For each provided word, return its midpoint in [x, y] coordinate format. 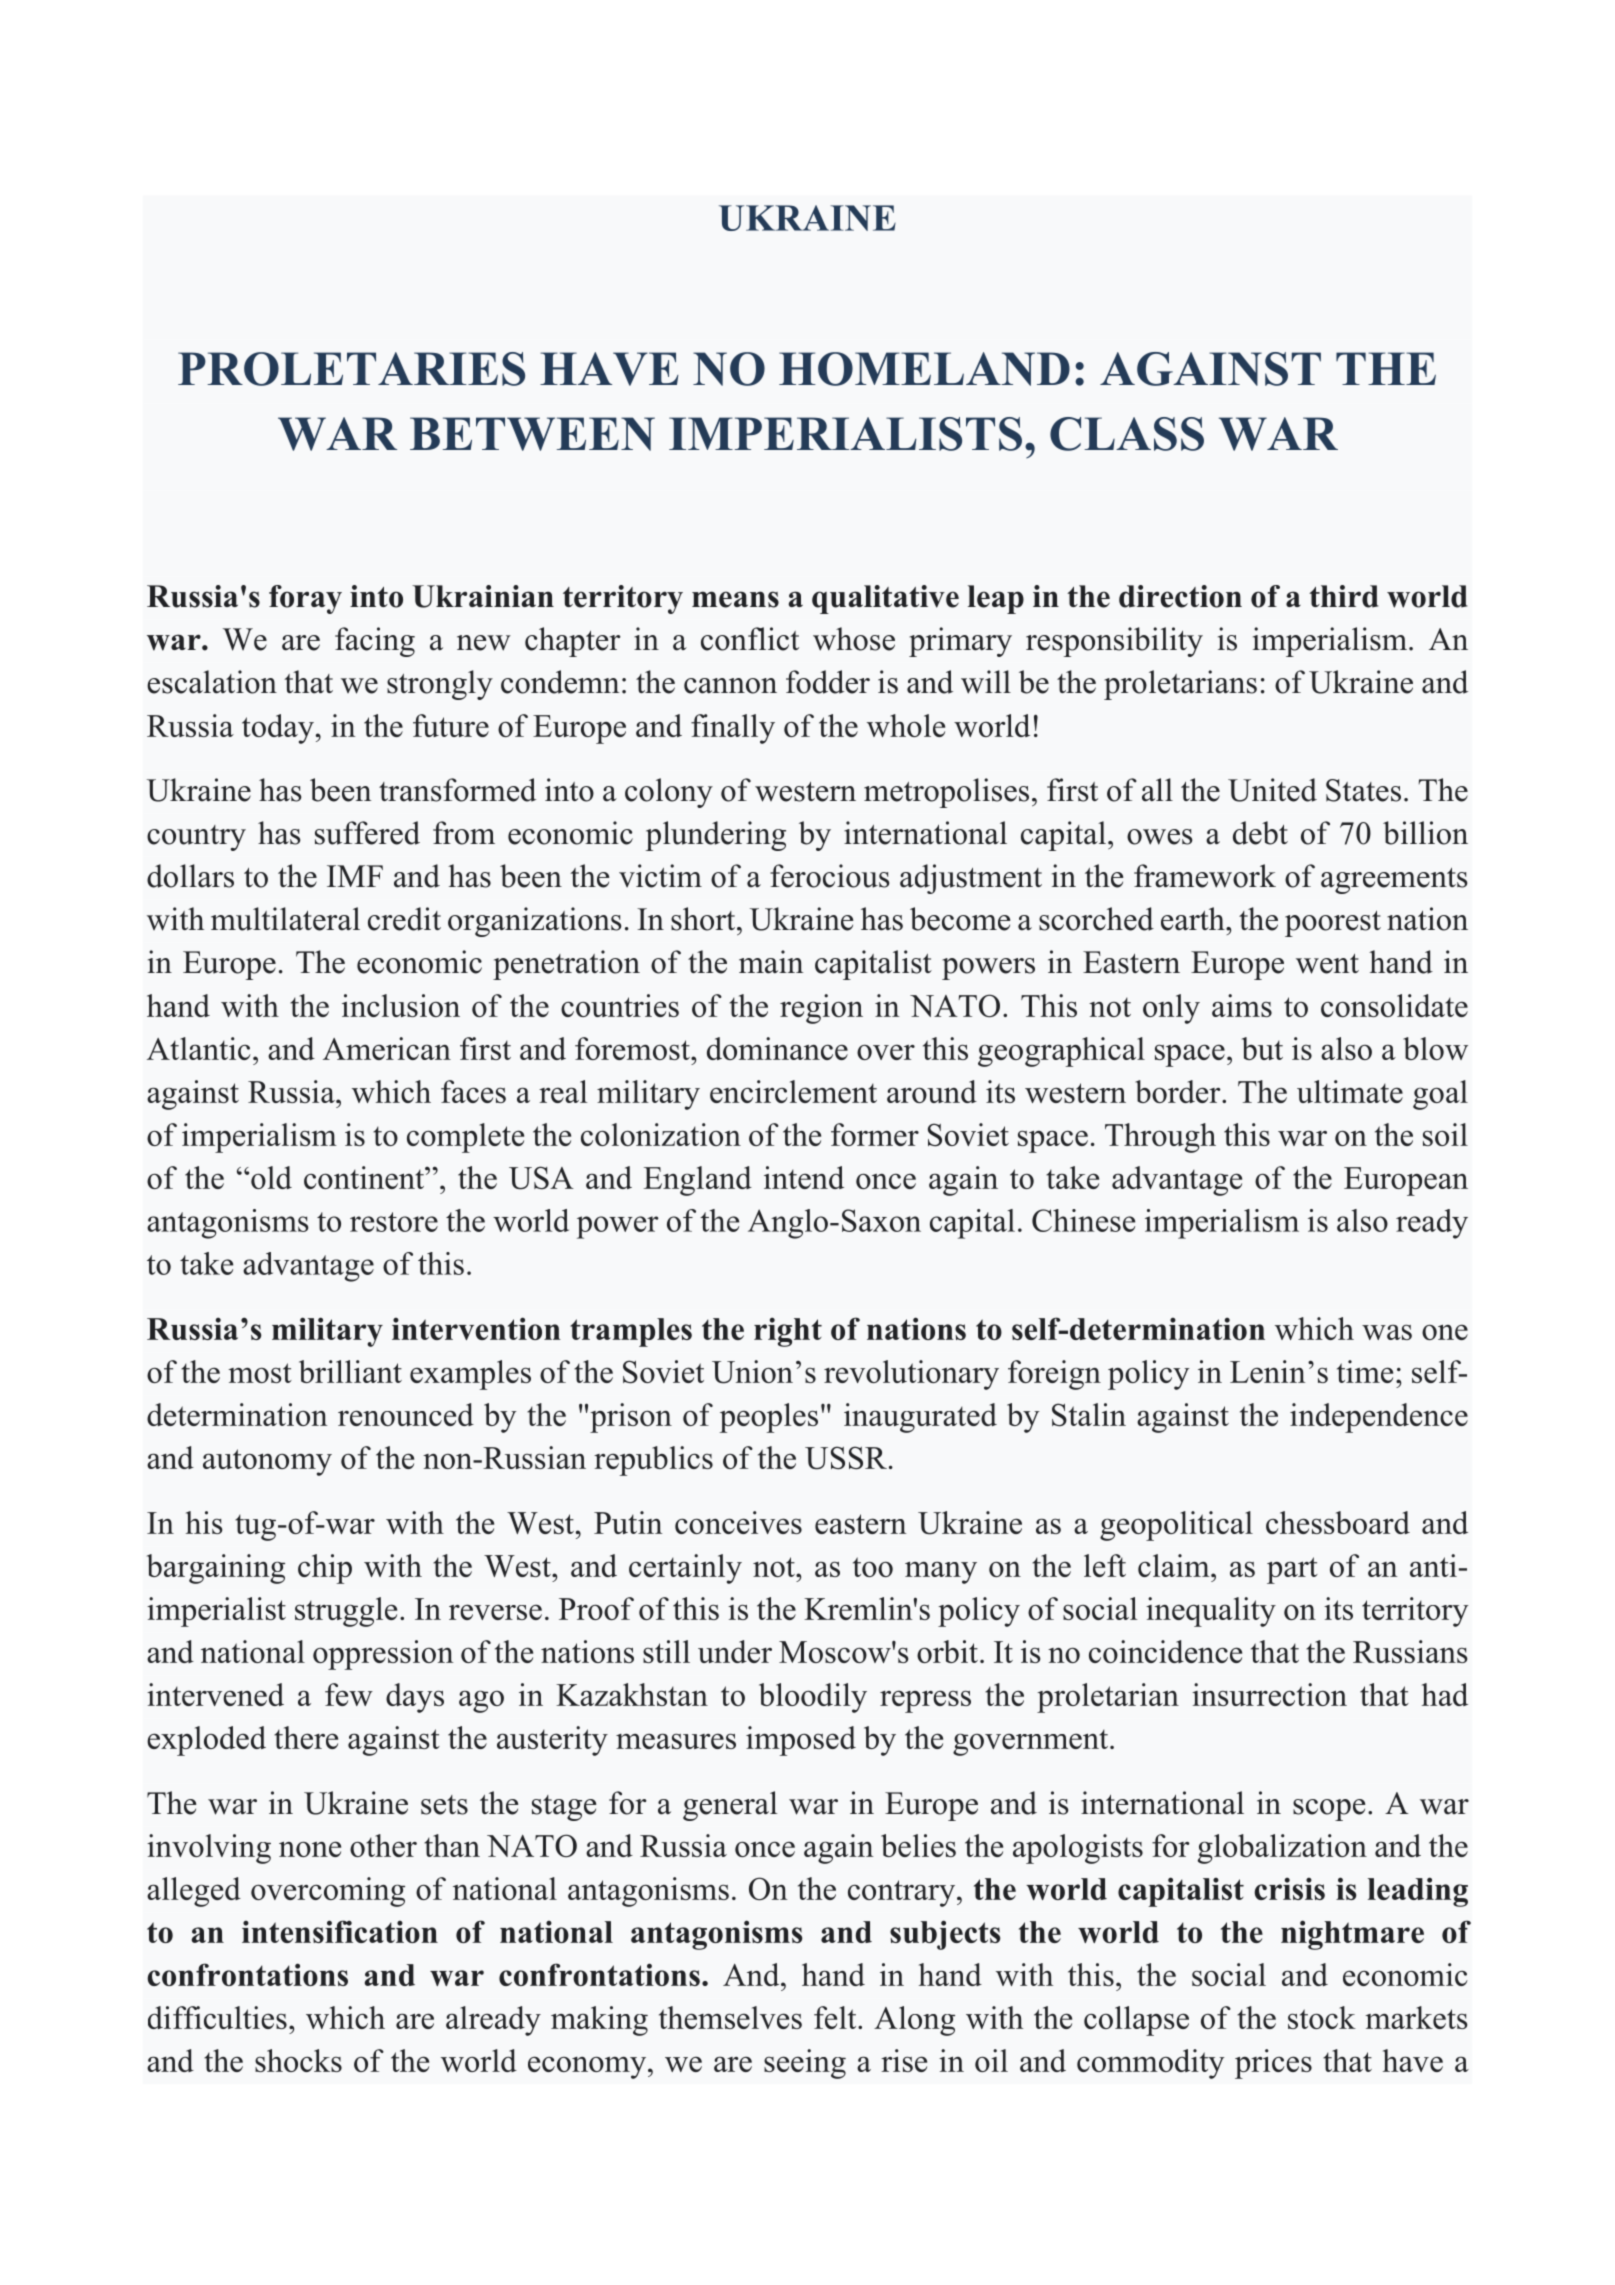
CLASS [1127, 434]
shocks [298, 2060]
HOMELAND [924, 369]
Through [1160, 1138]
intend [804, 1177]
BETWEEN [532, 434]
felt [836, 2017]
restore [394, 1222]
